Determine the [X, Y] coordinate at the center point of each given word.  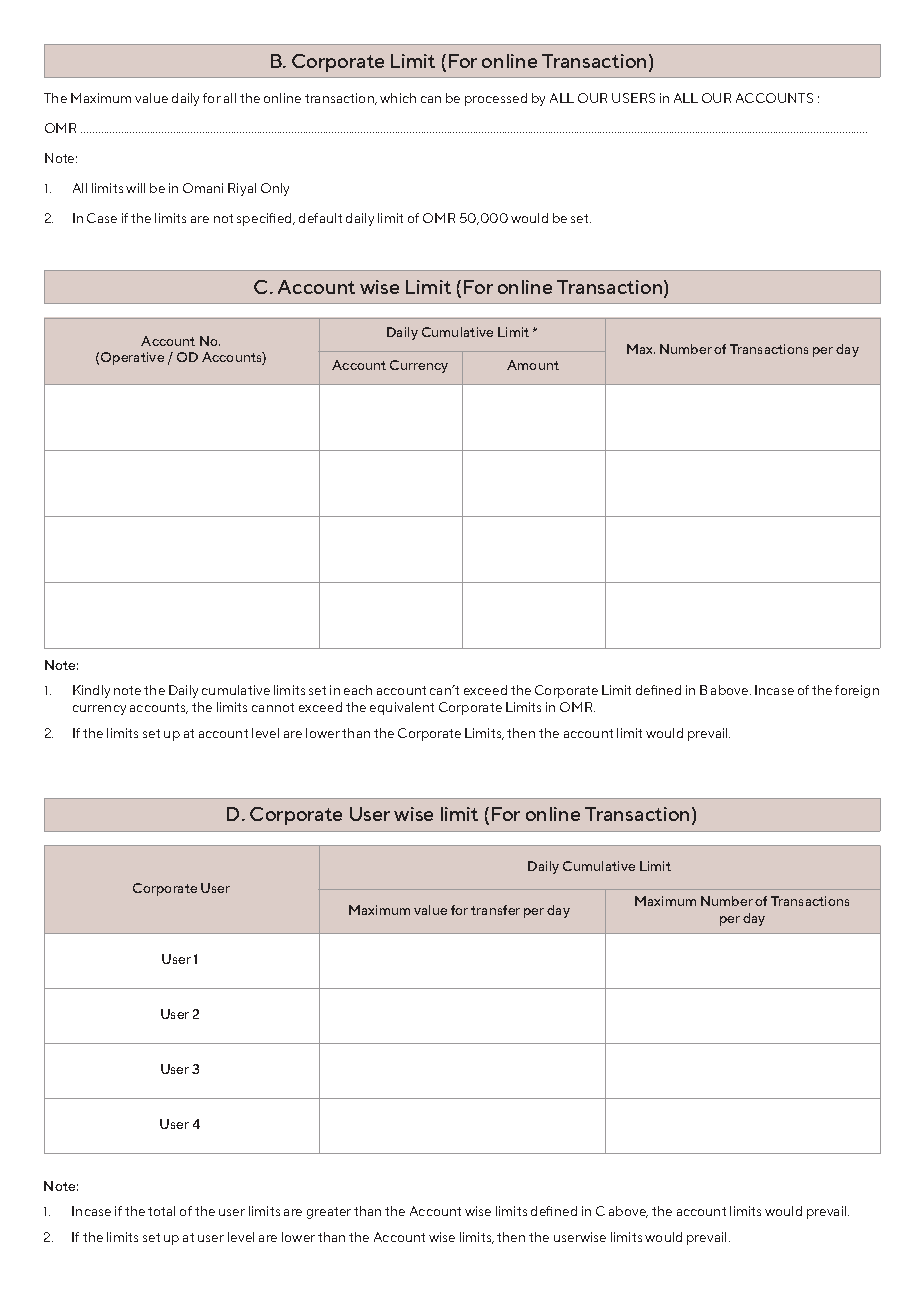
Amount [533, 365]
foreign [857, 691]
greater [329, 1213]
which [398, 98]
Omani [203, 188]
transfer [495, 910]
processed [496, 99]
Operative [132, 358]
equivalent [402, 708]
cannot [273, 707]
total [161, 1211]
